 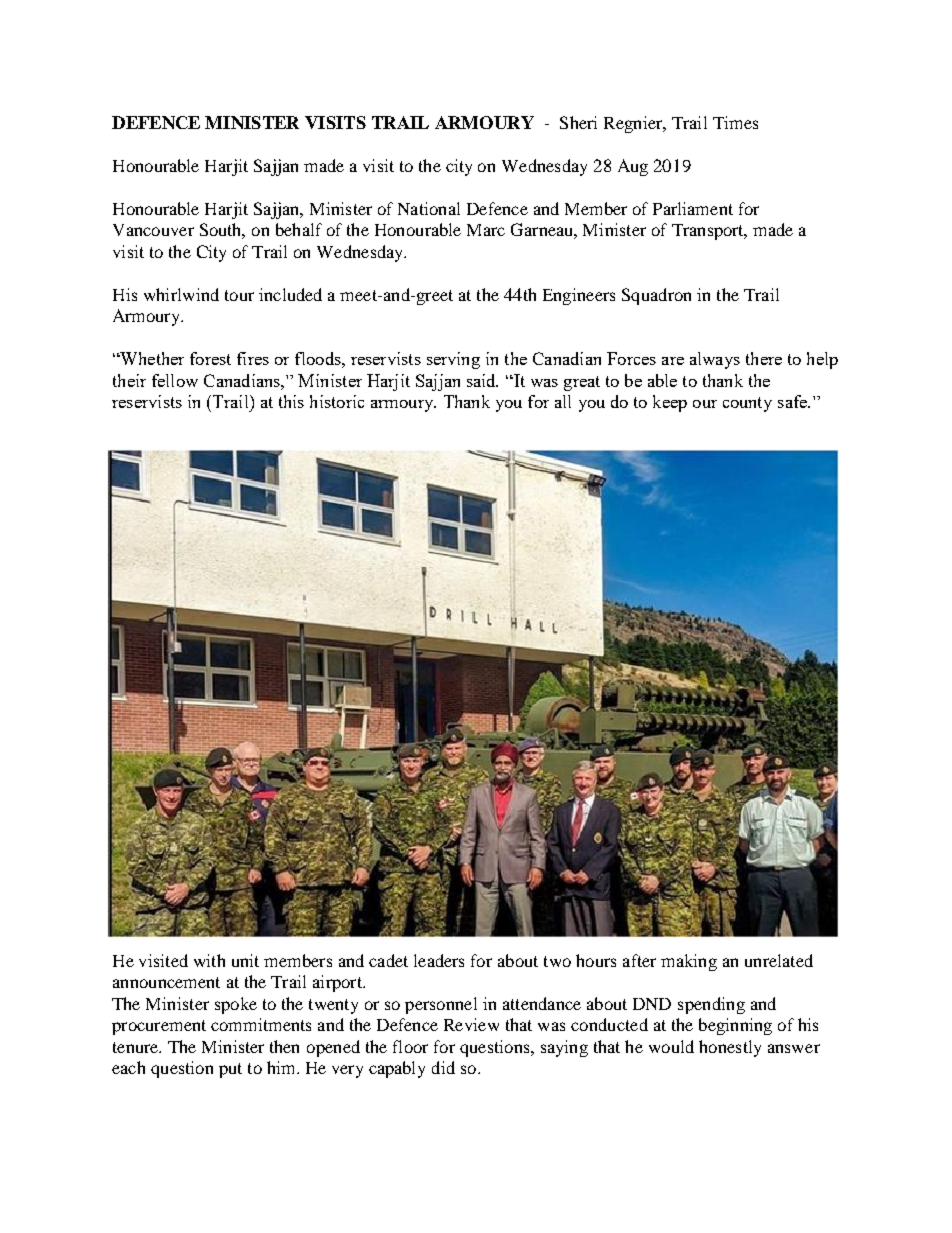 I want to click on forest, so click(x=210, y=358).
